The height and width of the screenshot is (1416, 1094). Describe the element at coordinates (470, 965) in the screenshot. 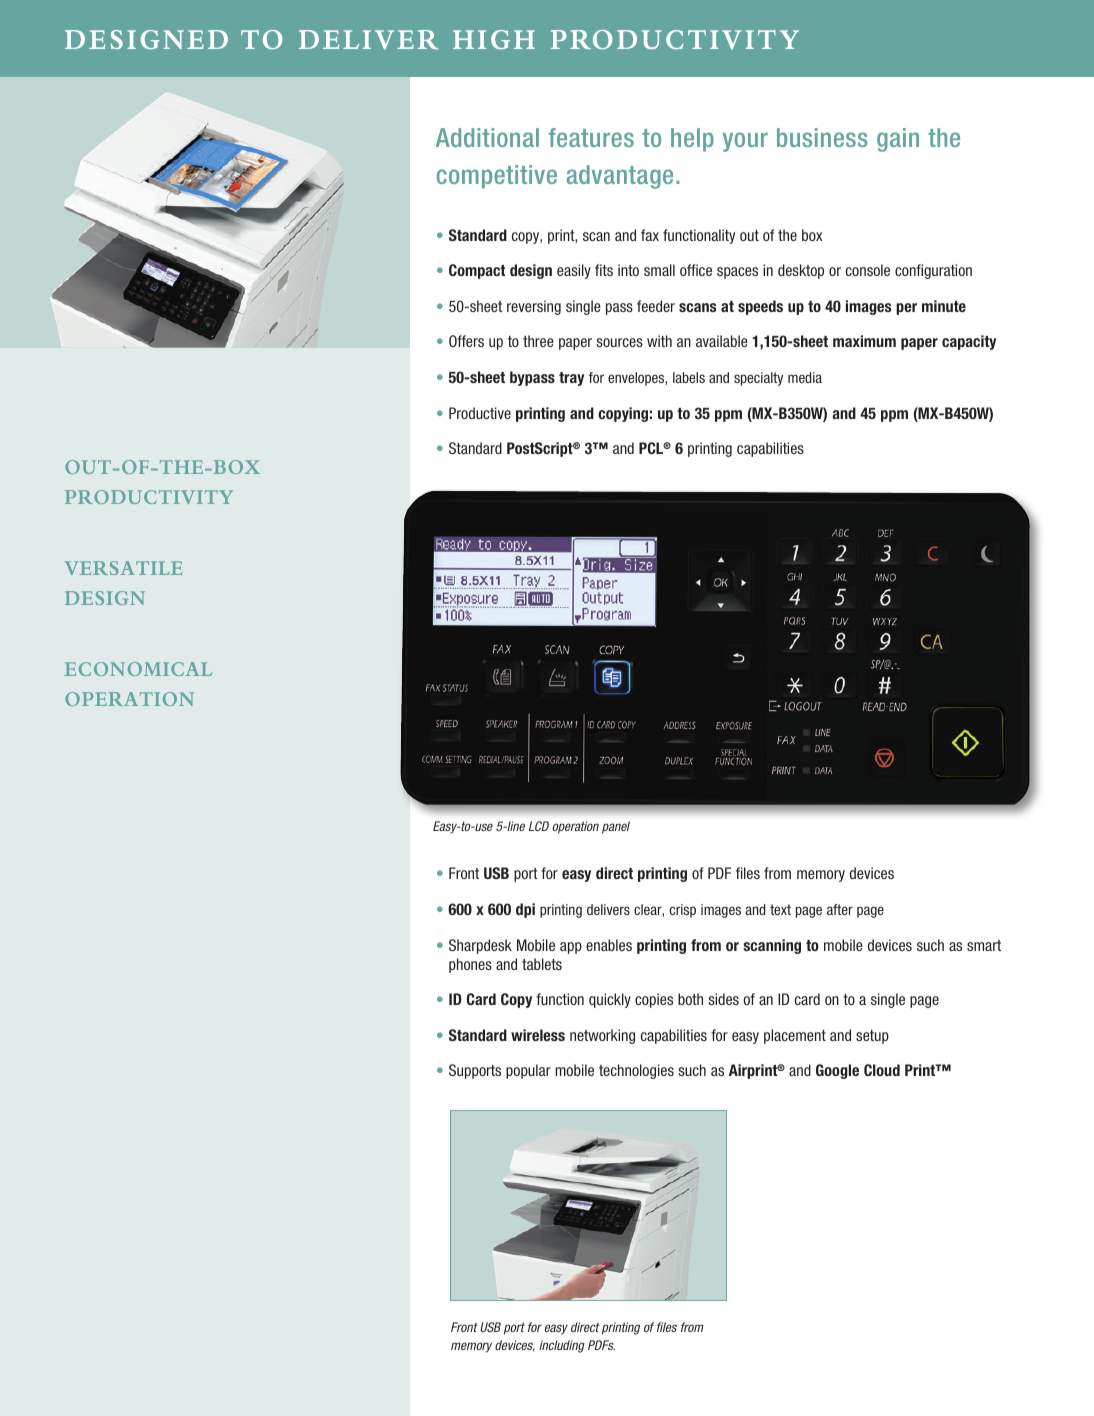

I see `phones` at that location.
